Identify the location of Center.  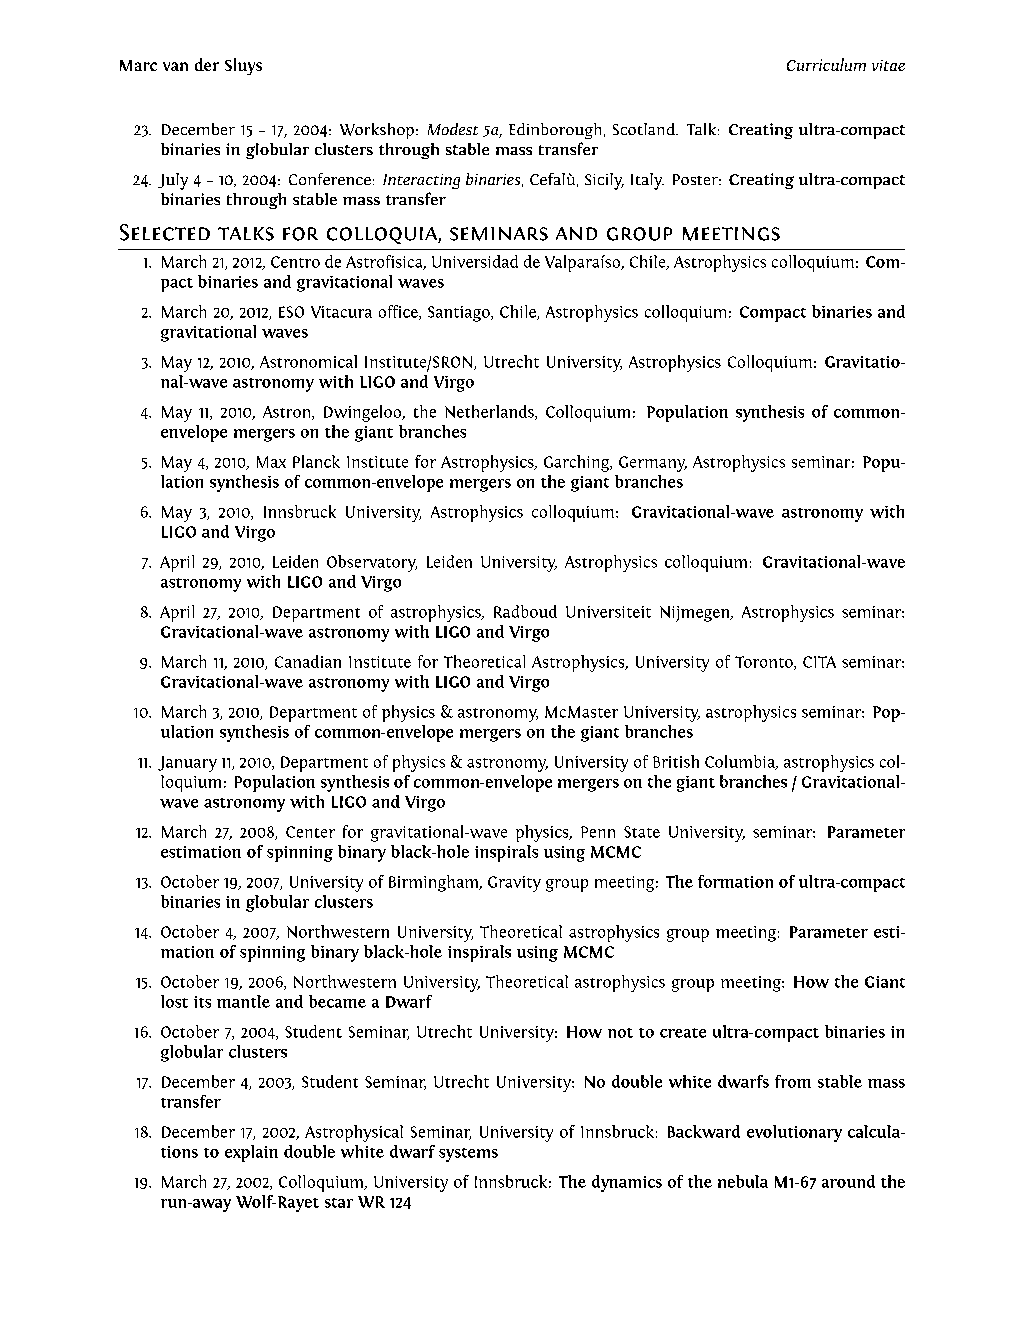
(310, 832).
